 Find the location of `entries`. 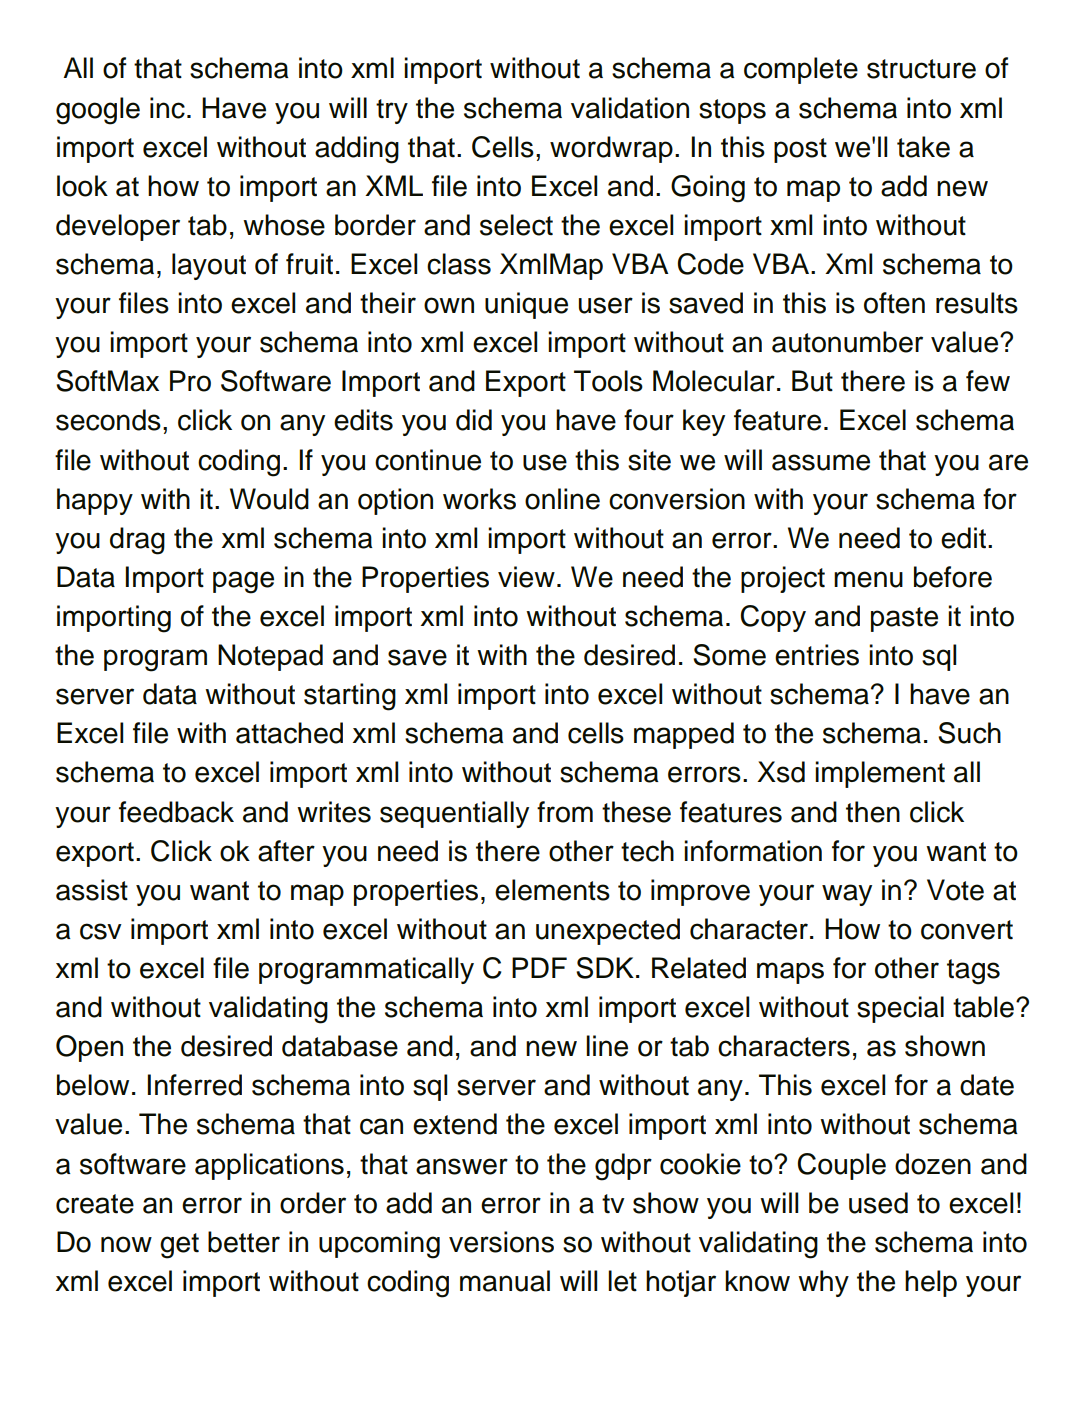

entries is located at coordinates (817, 655).
